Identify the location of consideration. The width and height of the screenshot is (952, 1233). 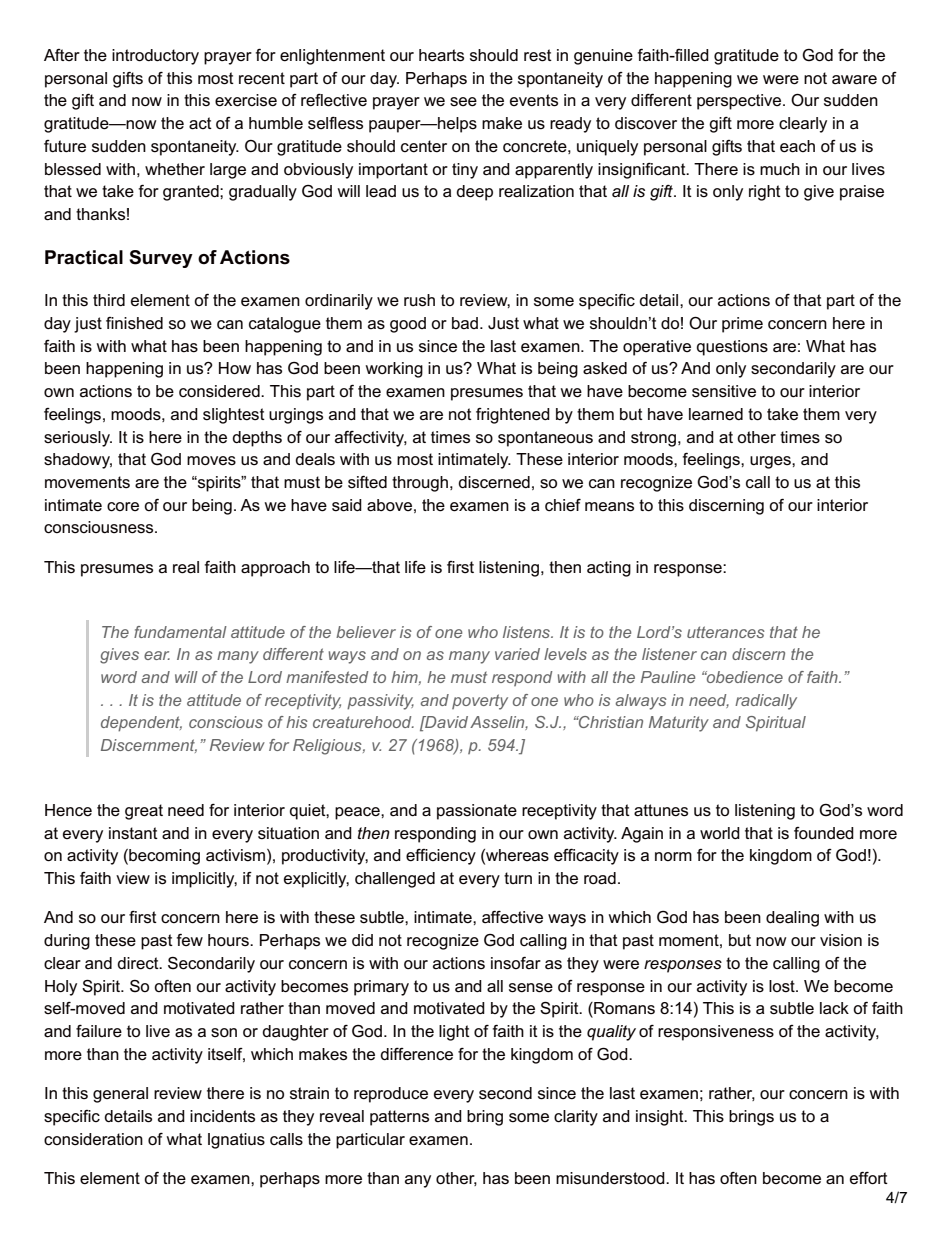
(93, 1139).
